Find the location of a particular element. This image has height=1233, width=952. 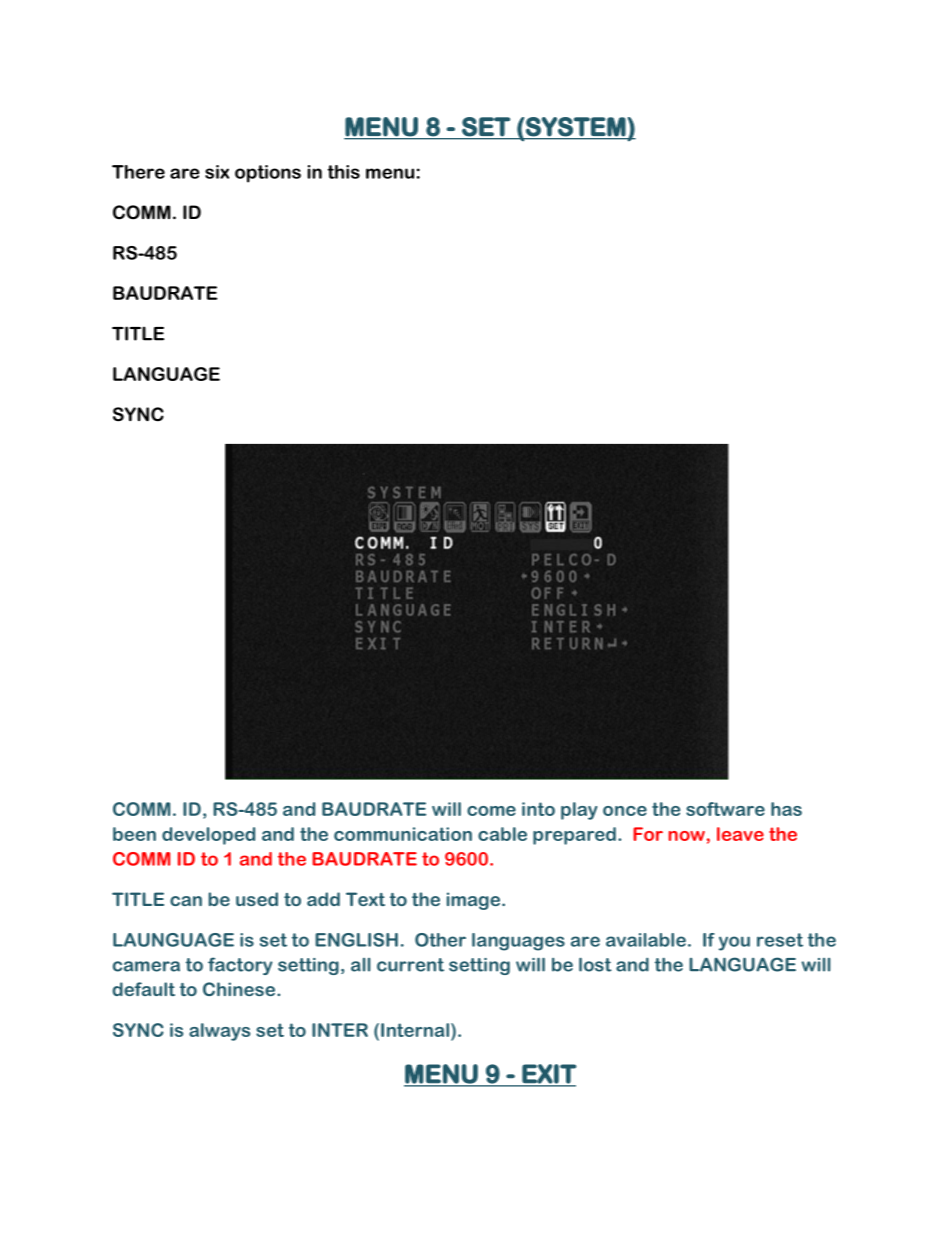

SYSTEM is located at coordinates (576, 126).
